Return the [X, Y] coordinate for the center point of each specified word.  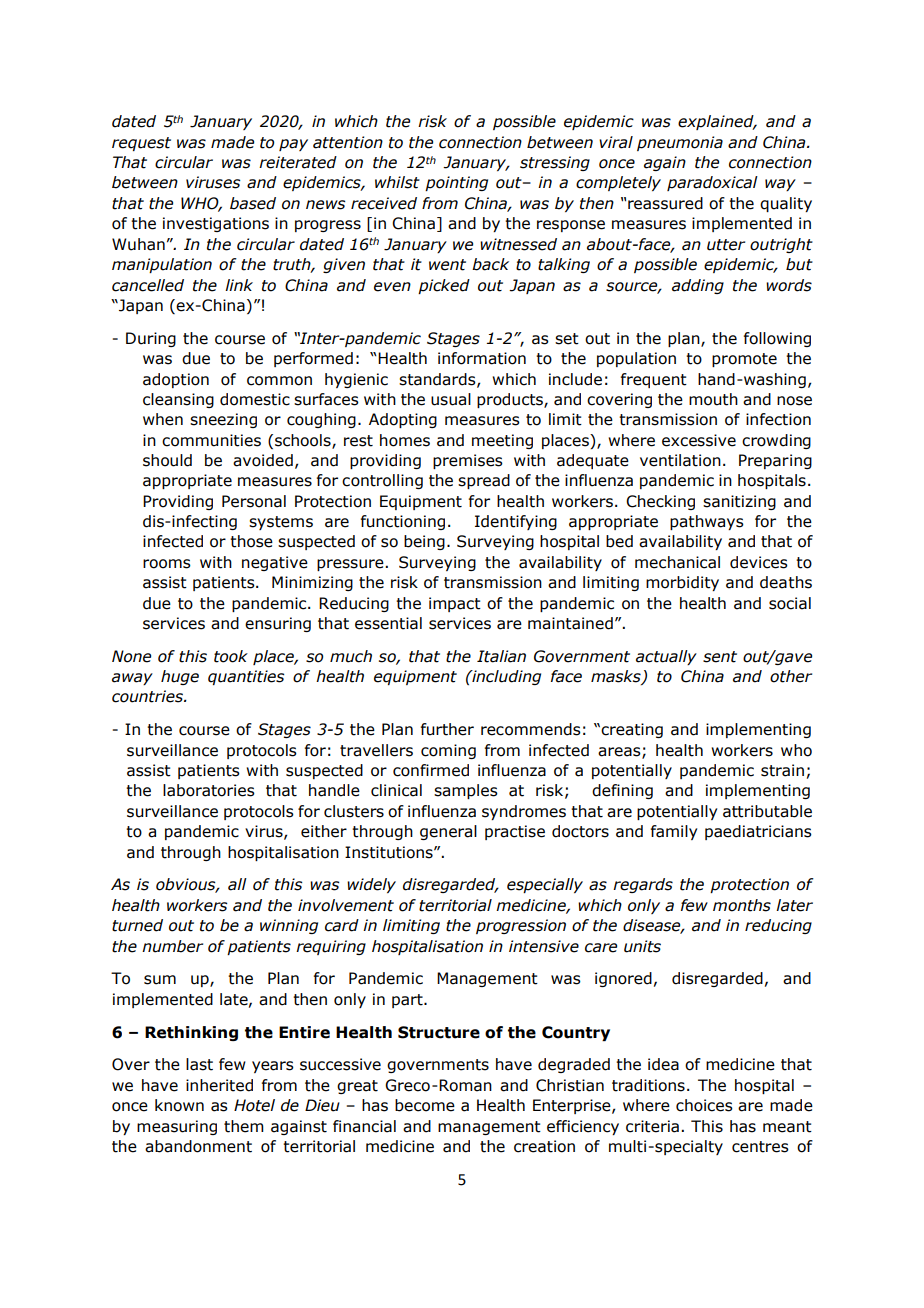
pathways [707, 522]
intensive [544, 946]
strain [782, 770]
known [179, 1105]
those [251, 541]
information [482, 358]
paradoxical [712, 183]
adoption [176, 380]
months [742, 905]
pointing [456, 183]
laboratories [209, 790]
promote [744, 360]
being [424, 542]
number [172, 946]
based [253, 203]
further [447, 729]
